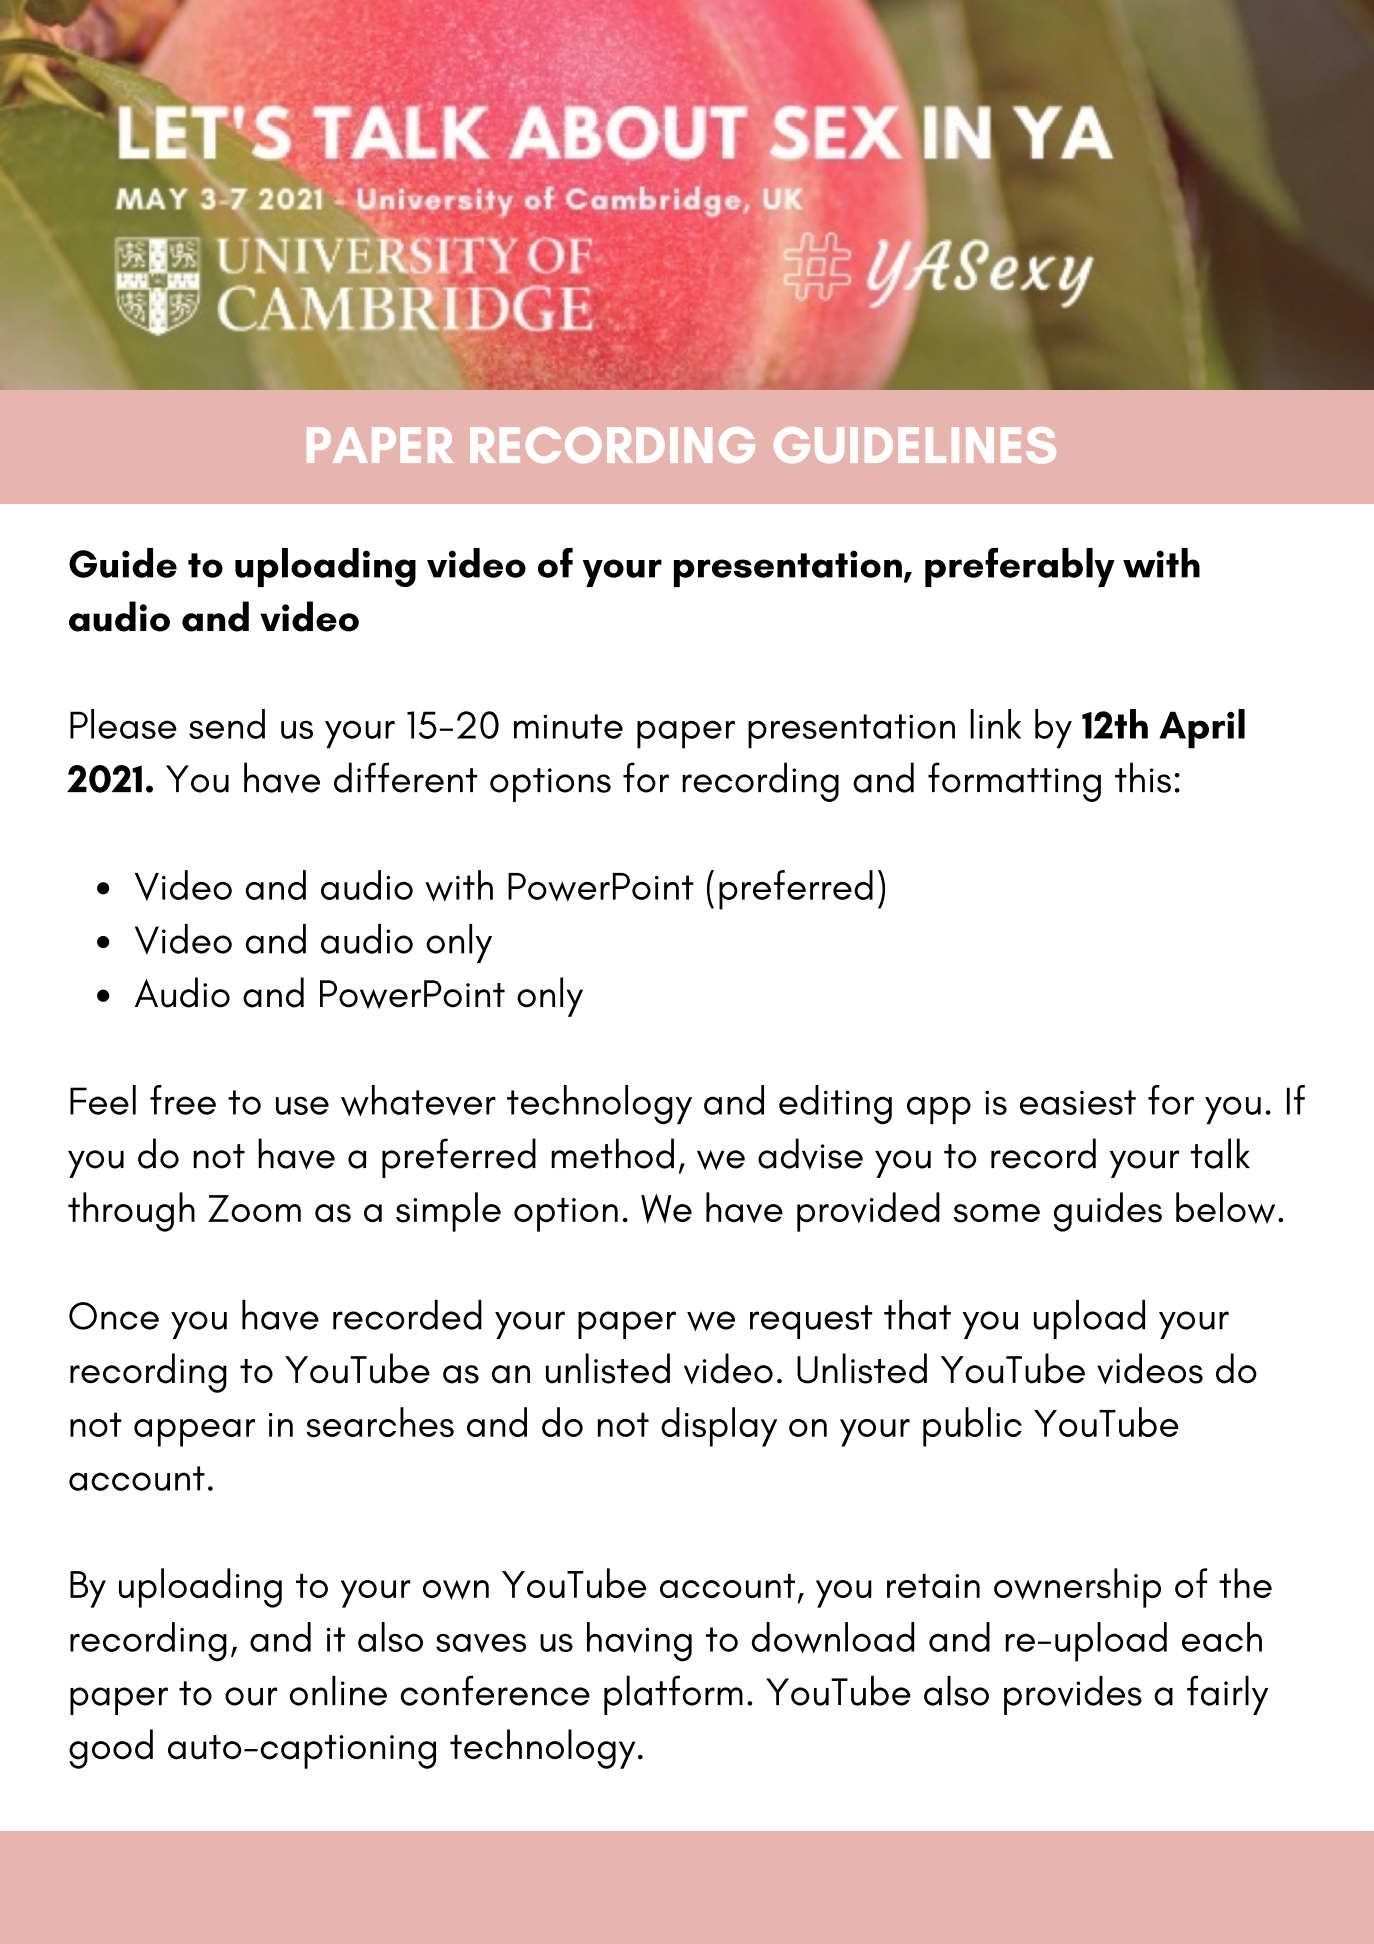 The image size is (1374, 1944). What do you see at coordinates (719, 1427) in the screenshot?
I see `display` at bounding box center [719, 1427].
